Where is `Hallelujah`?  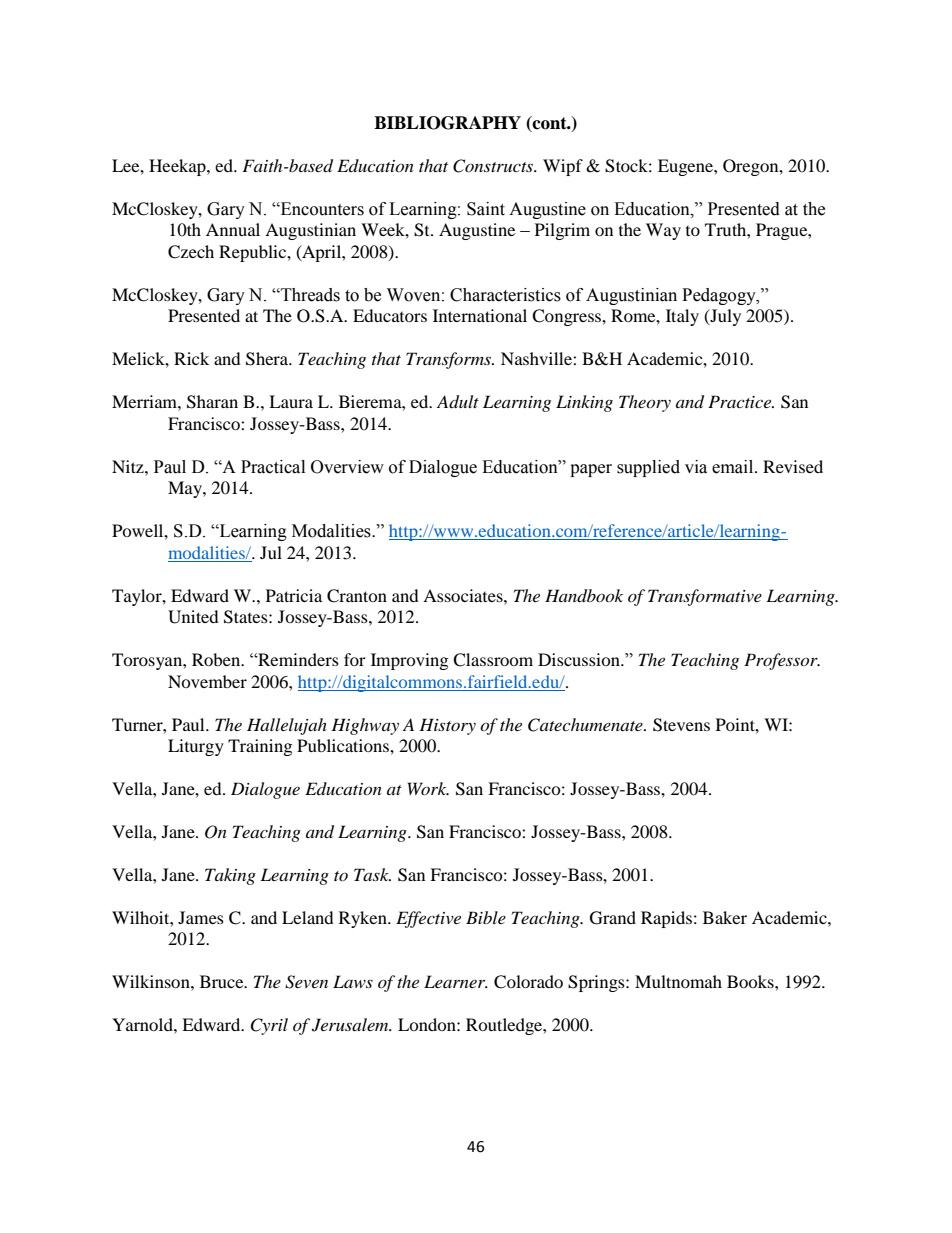 Hallelujah is located at coordinates (287, 726).
